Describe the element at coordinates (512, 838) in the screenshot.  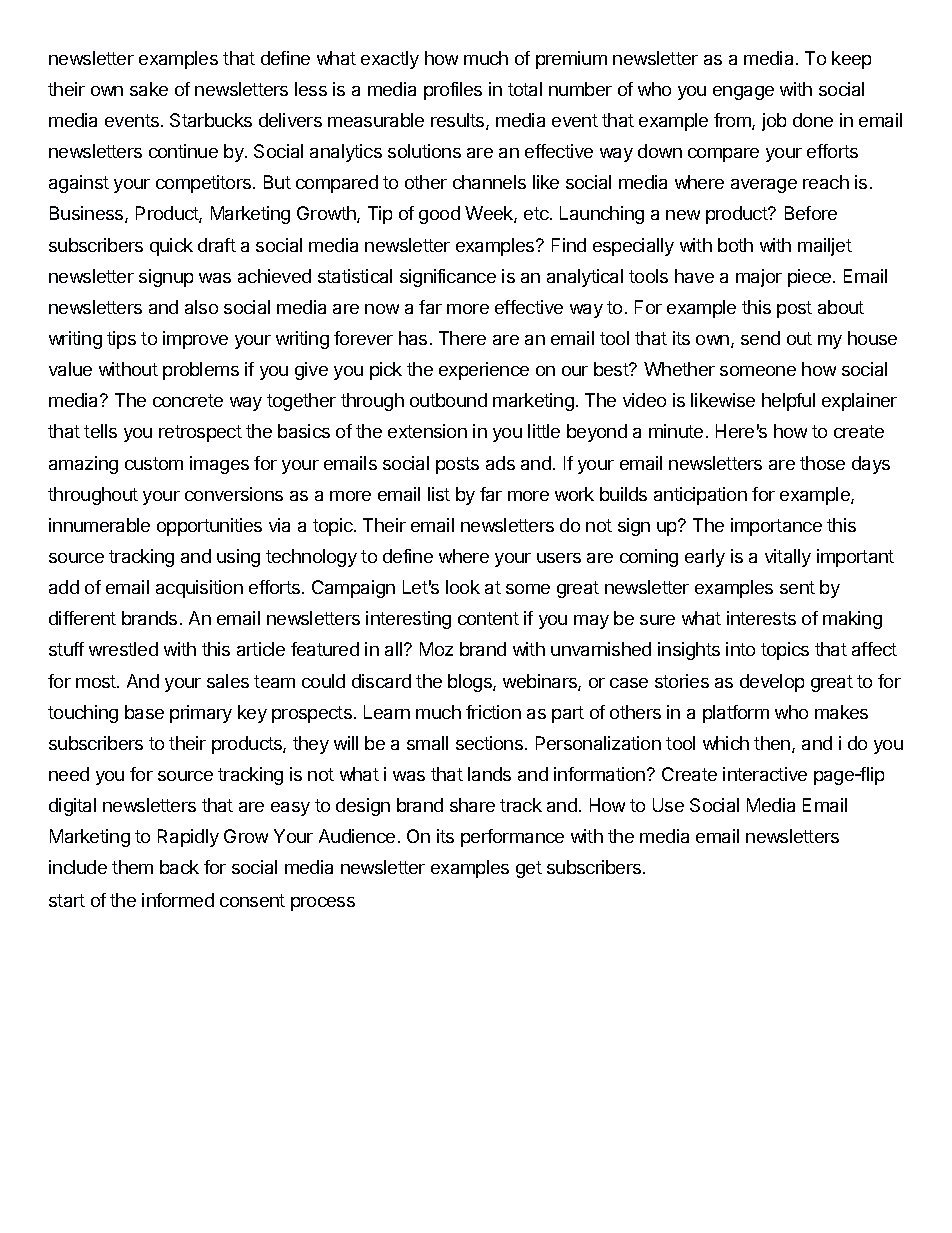
I see `performance` at that location.
